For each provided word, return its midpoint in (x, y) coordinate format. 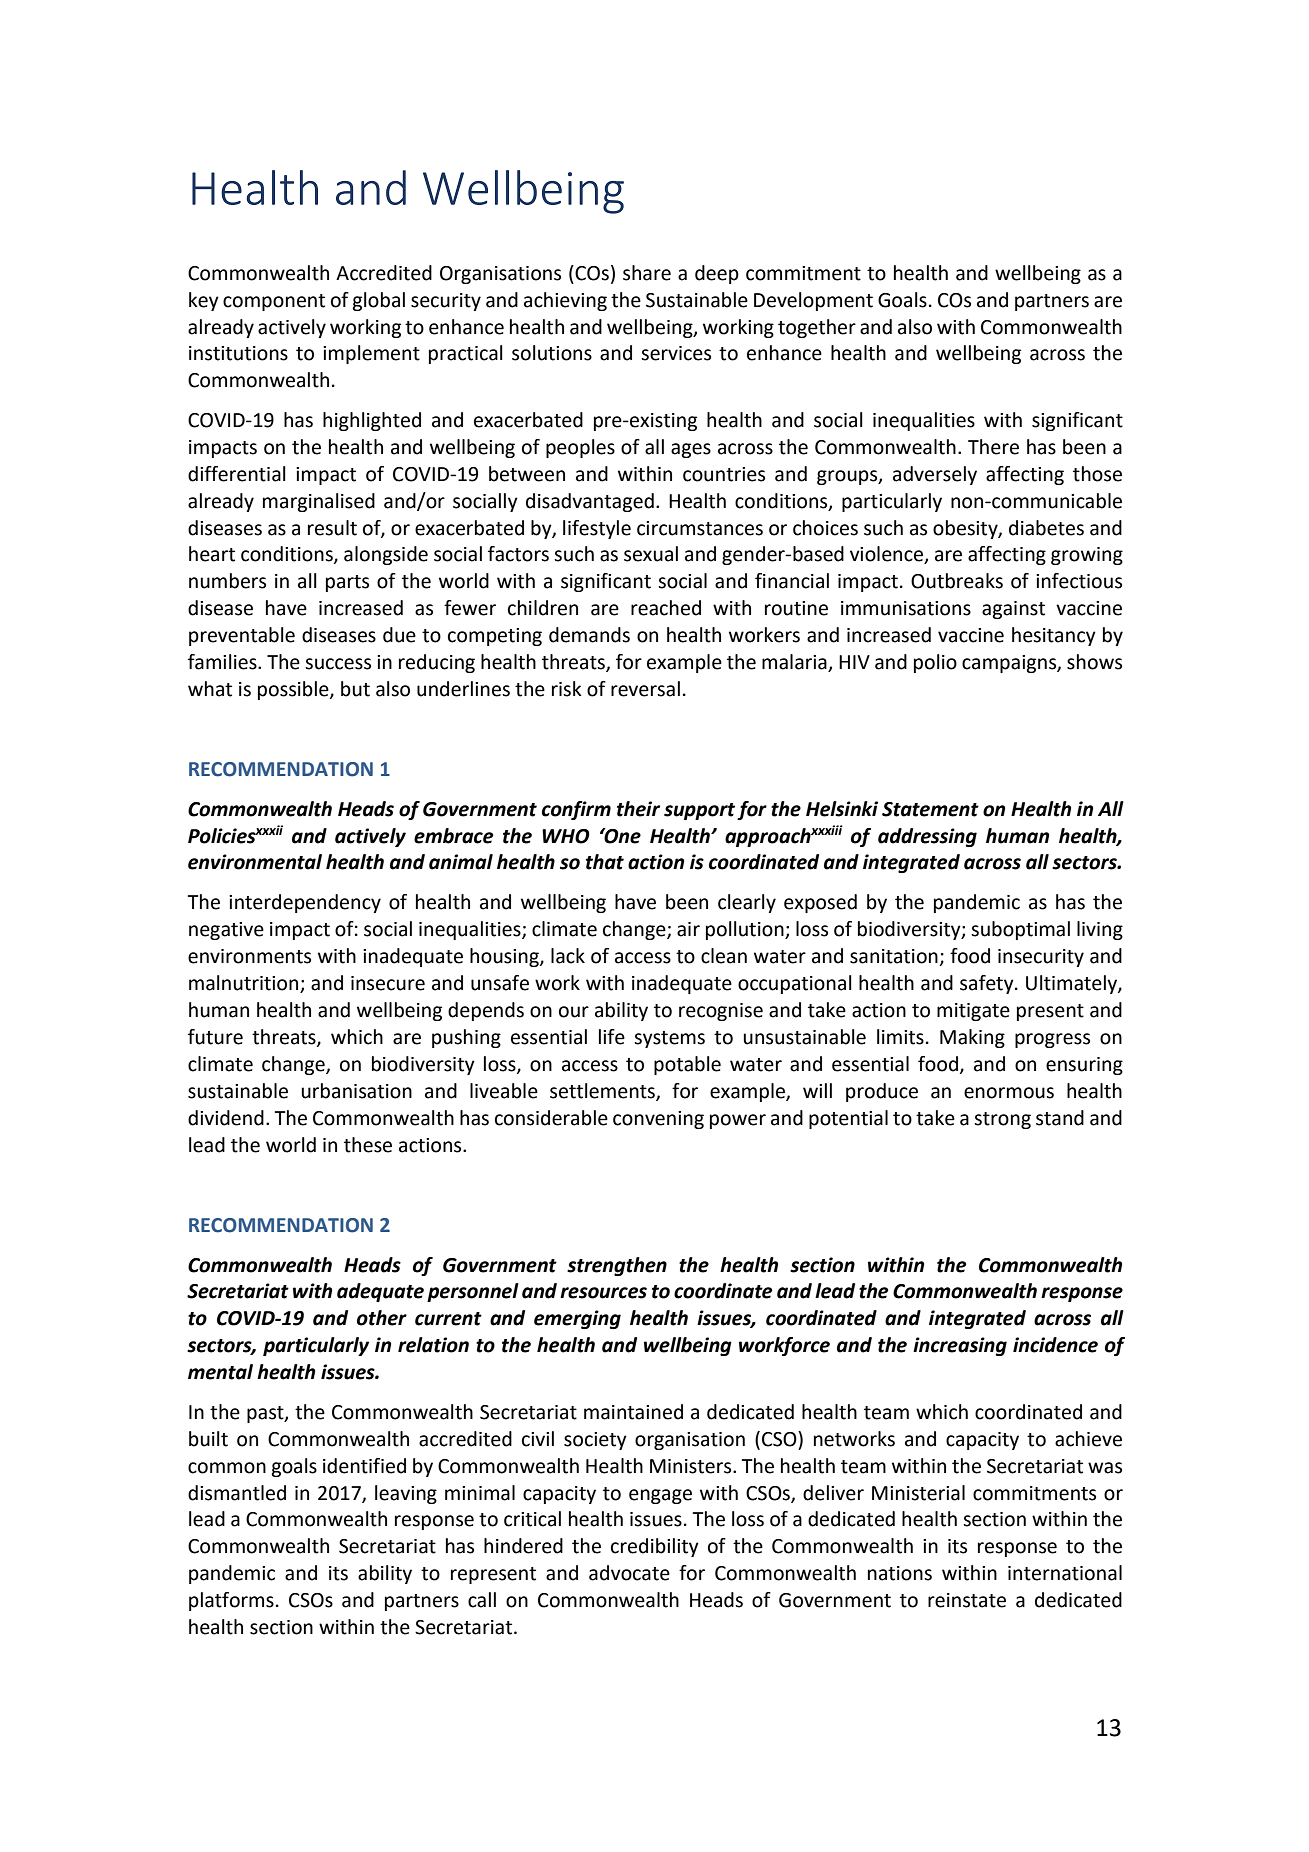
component (274, 302)
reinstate (967, 1600)
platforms (231, 1601)
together (817, 328)
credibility (655, 1547)
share (647, 273)
